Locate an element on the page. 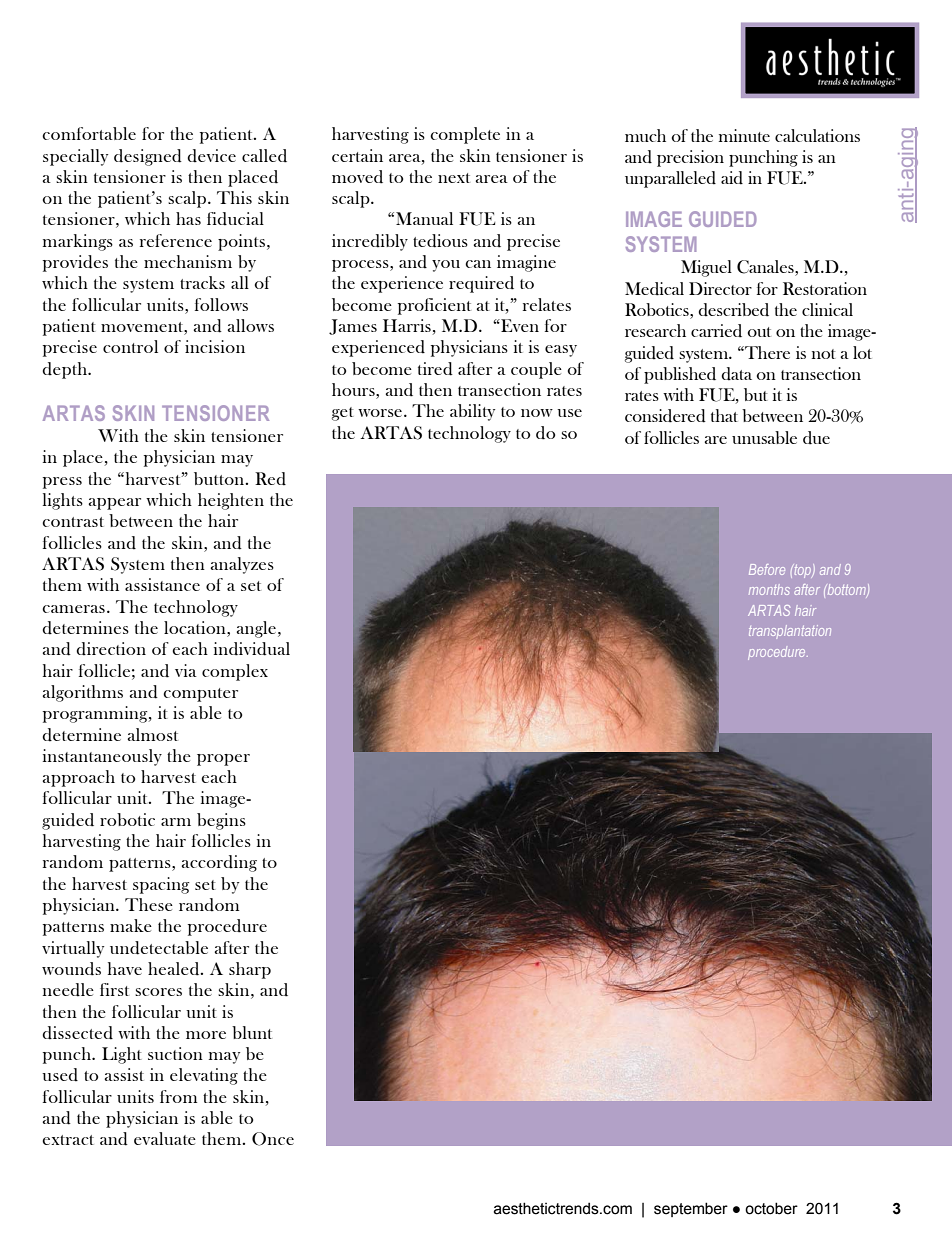  via is located at coordinates (186, 670).
